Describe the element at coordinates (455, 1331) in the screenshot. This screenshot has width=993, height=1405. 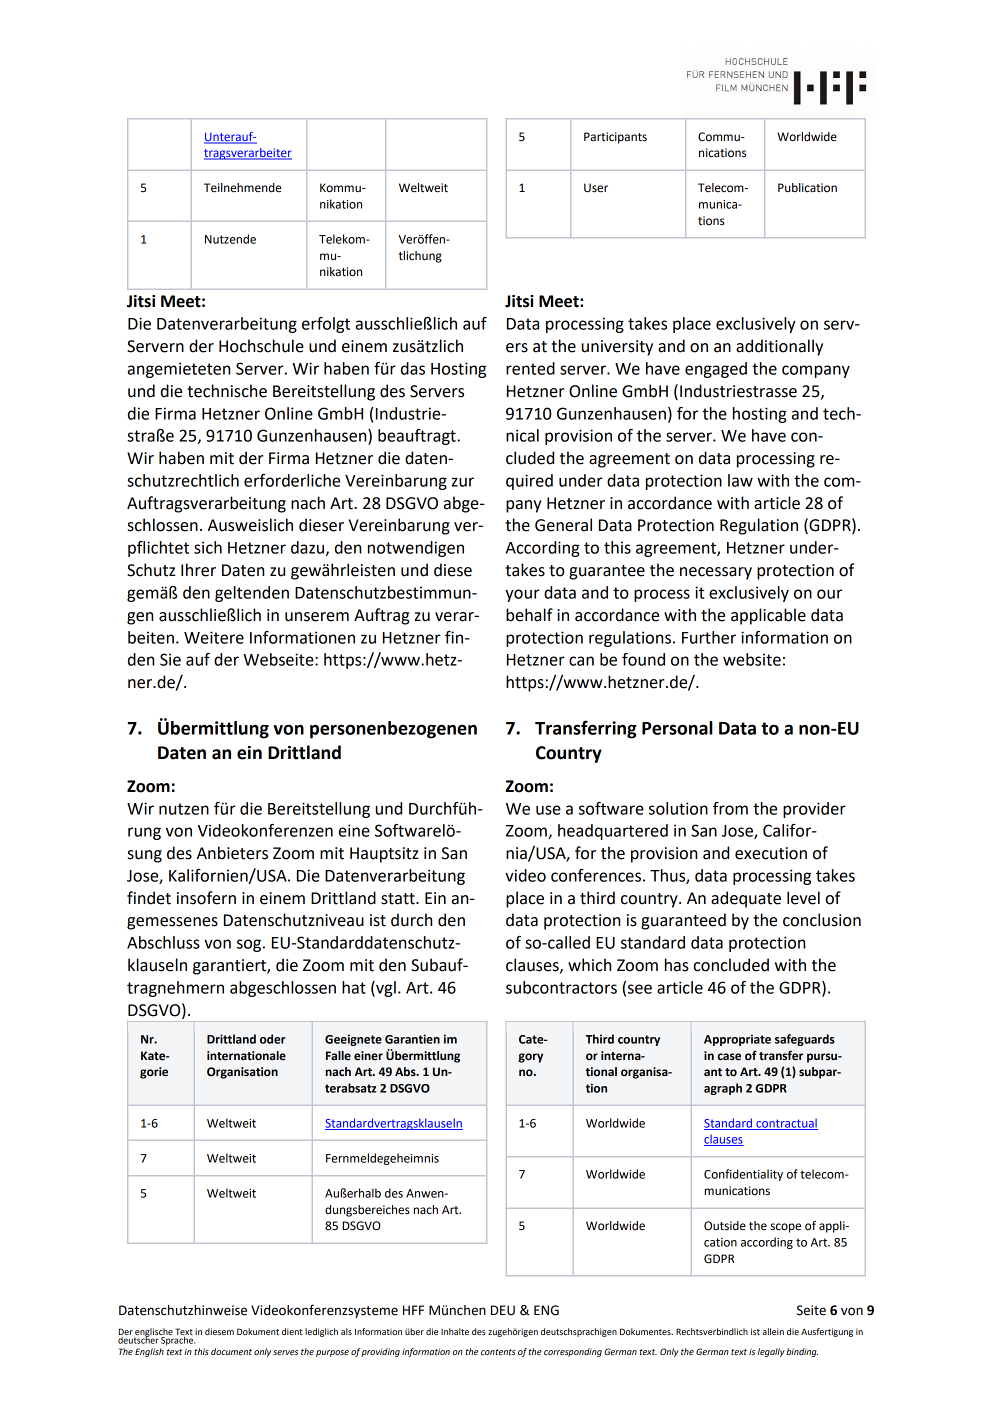
I see `Inhalte` at that location.
